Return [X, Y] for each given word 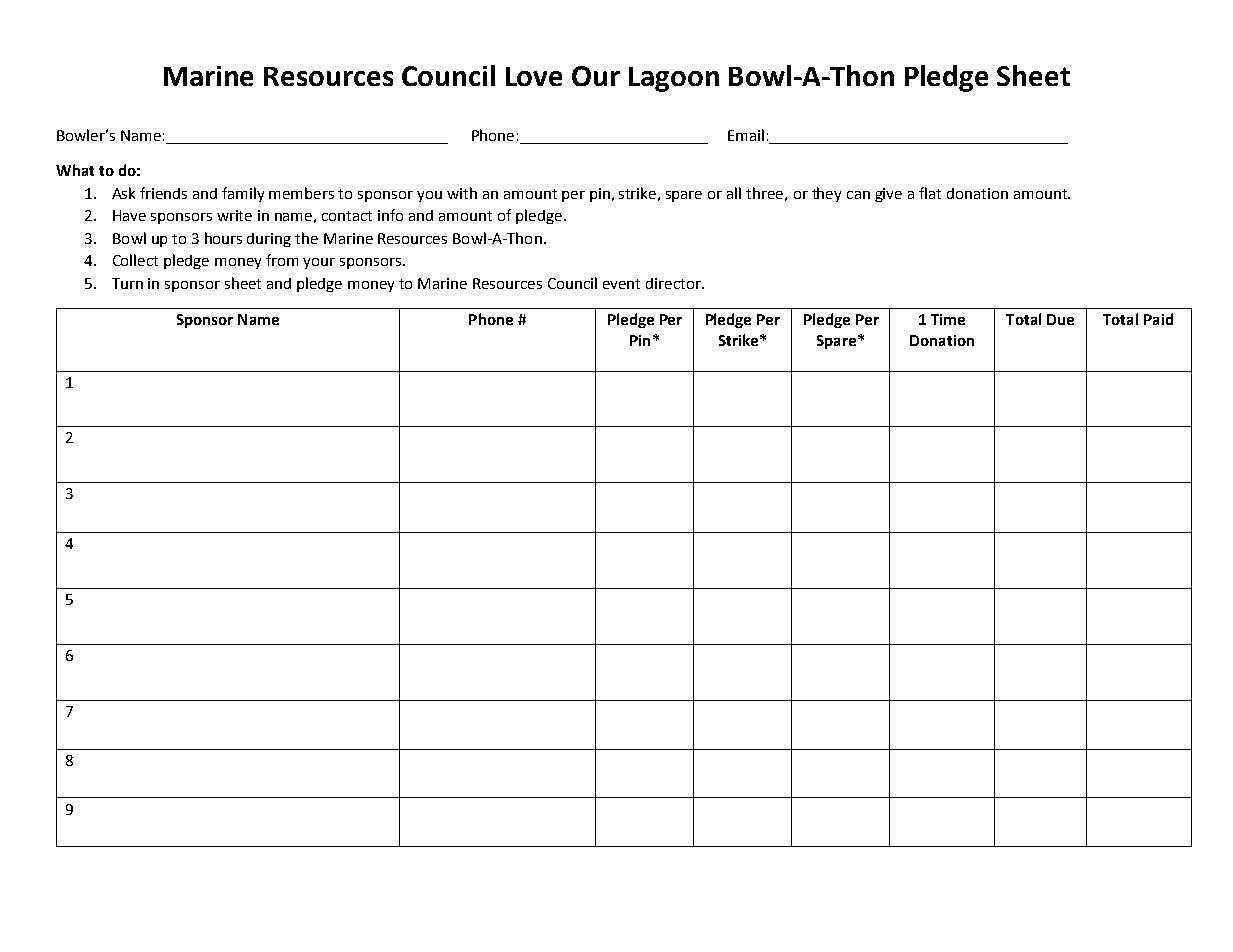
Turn [127, 283]
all [734, 193]
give [888, 195]
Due [1060, 319]
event [621, 284]
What [75, 170]
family [243, 194]
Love [534, 76]
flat [930, 193]
